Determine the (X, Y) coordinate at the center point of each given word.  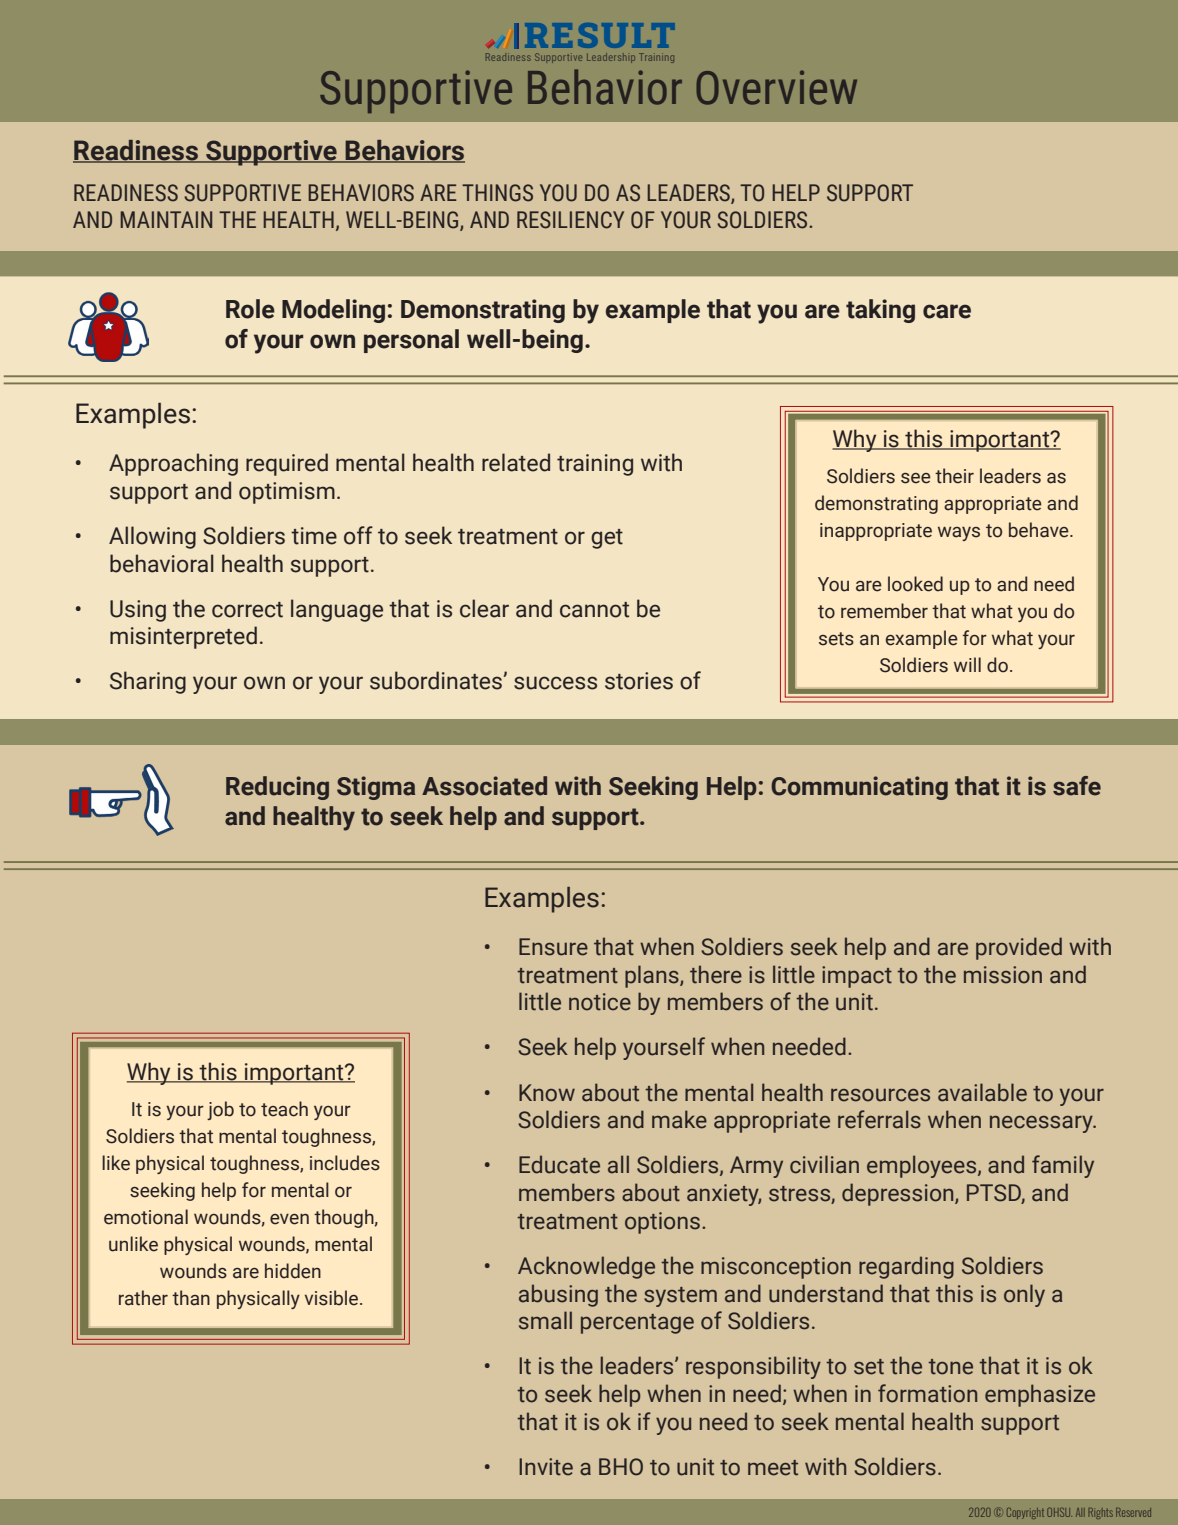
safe (1077, 786)
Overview (776, 87)
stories (639, 681)
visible (333, 1298)
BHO (621, 1467)
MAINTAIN (166, 219)
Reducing (277, 788)
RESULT (600, 35)
